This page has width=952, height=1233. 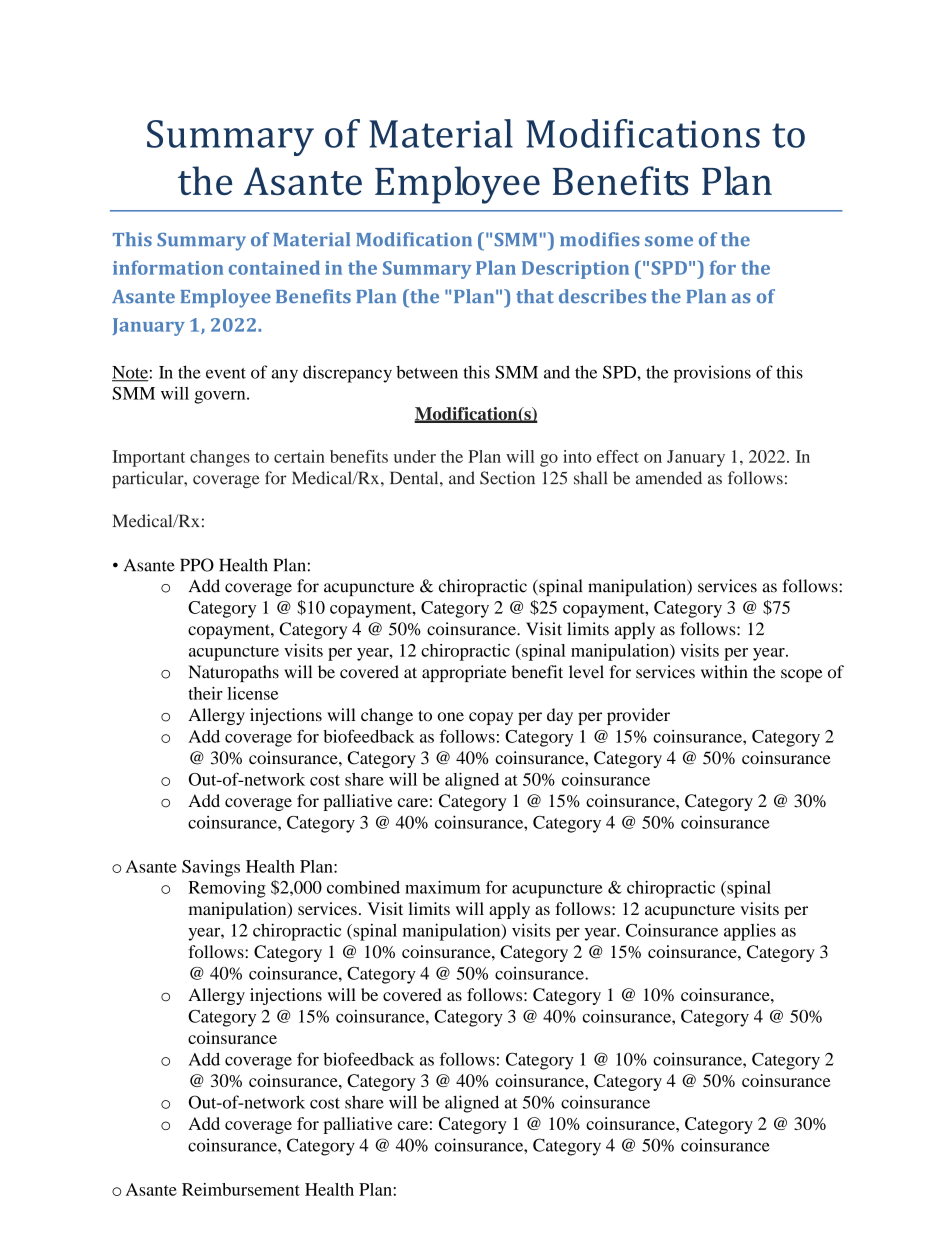 I want to click on provider, so click(x=638, y=716).
